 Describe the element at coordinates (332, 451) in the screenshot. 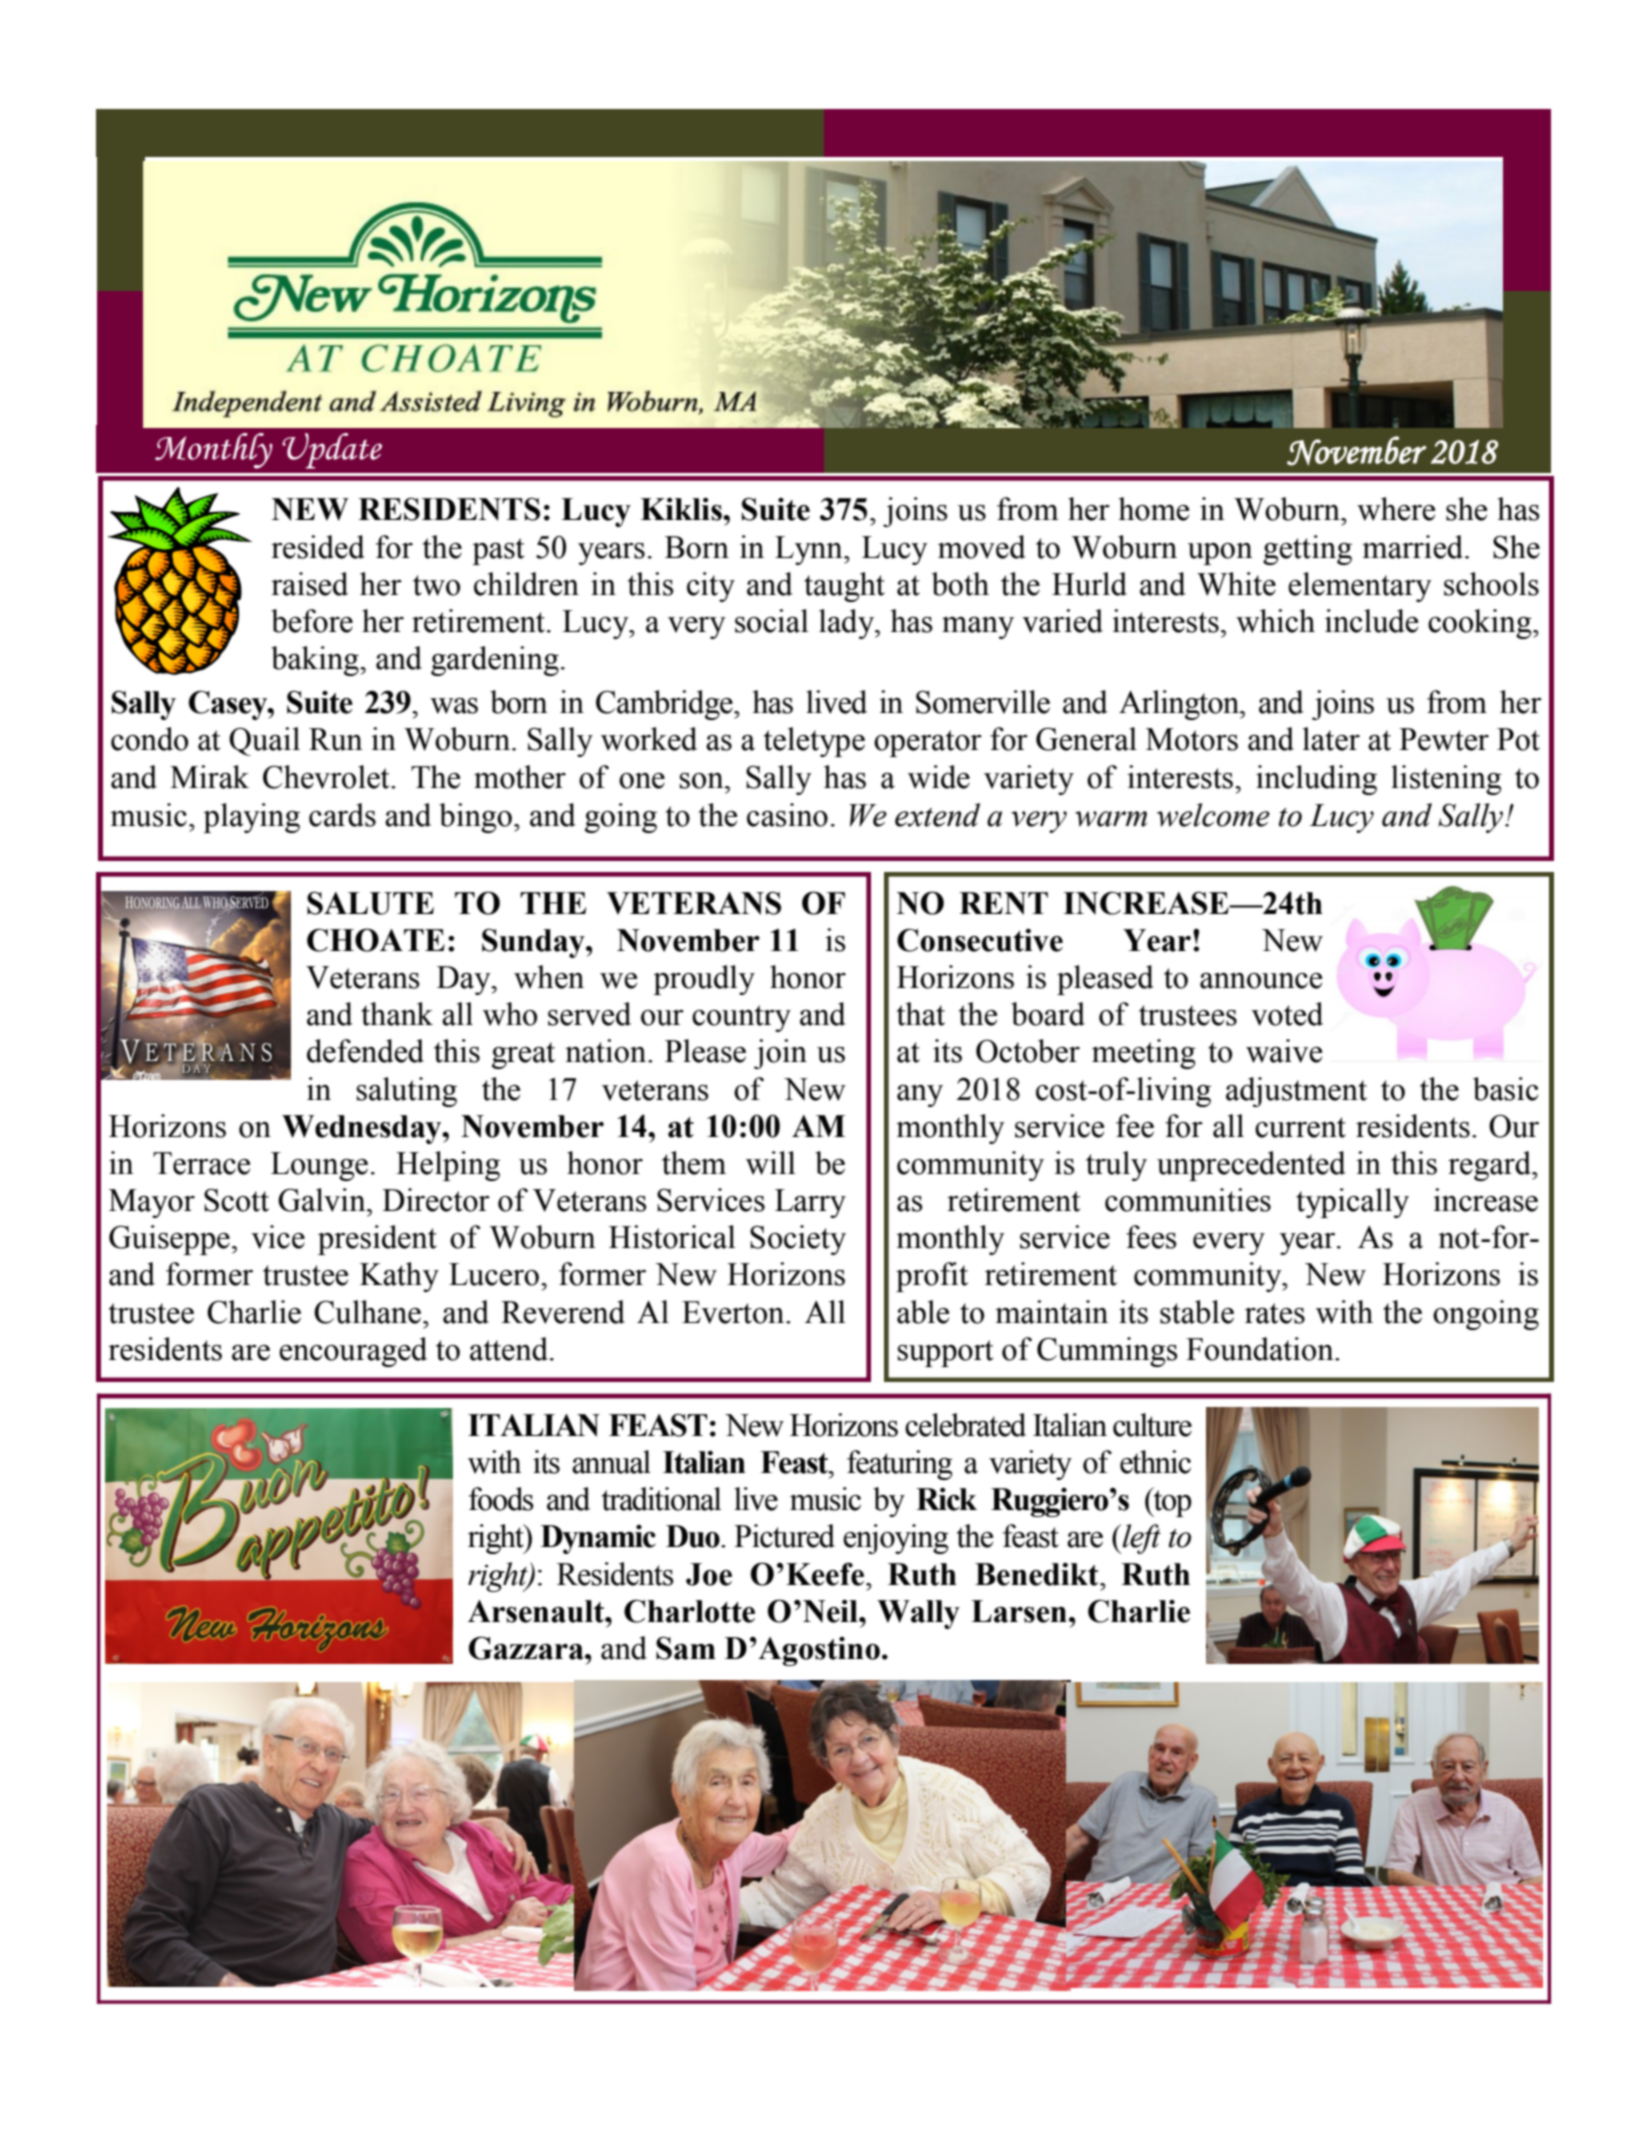

I see `Update` at that location.
